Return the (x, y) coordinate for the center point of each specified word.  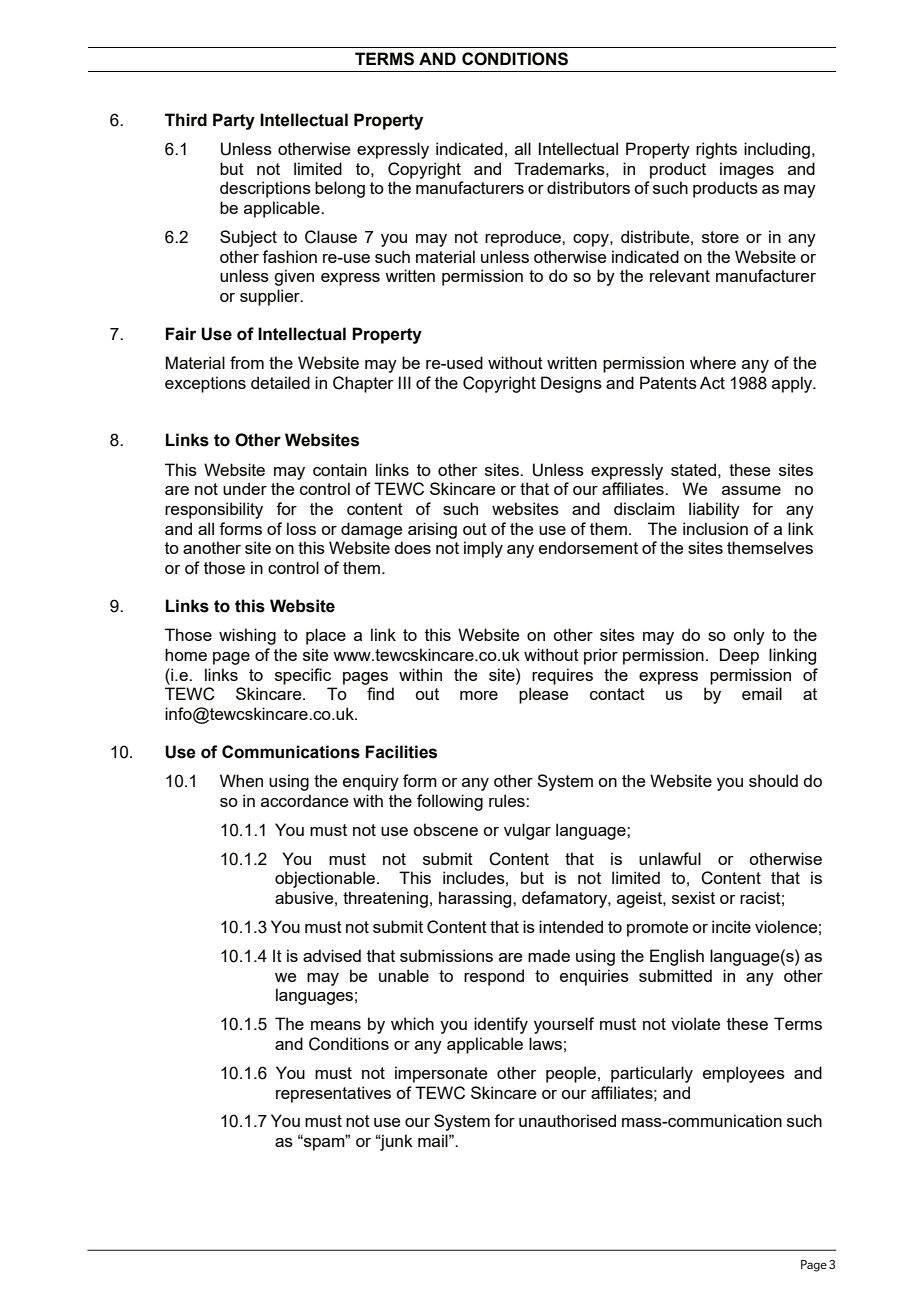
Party (234, 121)
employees (744, 1074)
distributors (588, 187)
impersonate (441, 1074)
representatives (333, 1094)
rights (716, 150)
